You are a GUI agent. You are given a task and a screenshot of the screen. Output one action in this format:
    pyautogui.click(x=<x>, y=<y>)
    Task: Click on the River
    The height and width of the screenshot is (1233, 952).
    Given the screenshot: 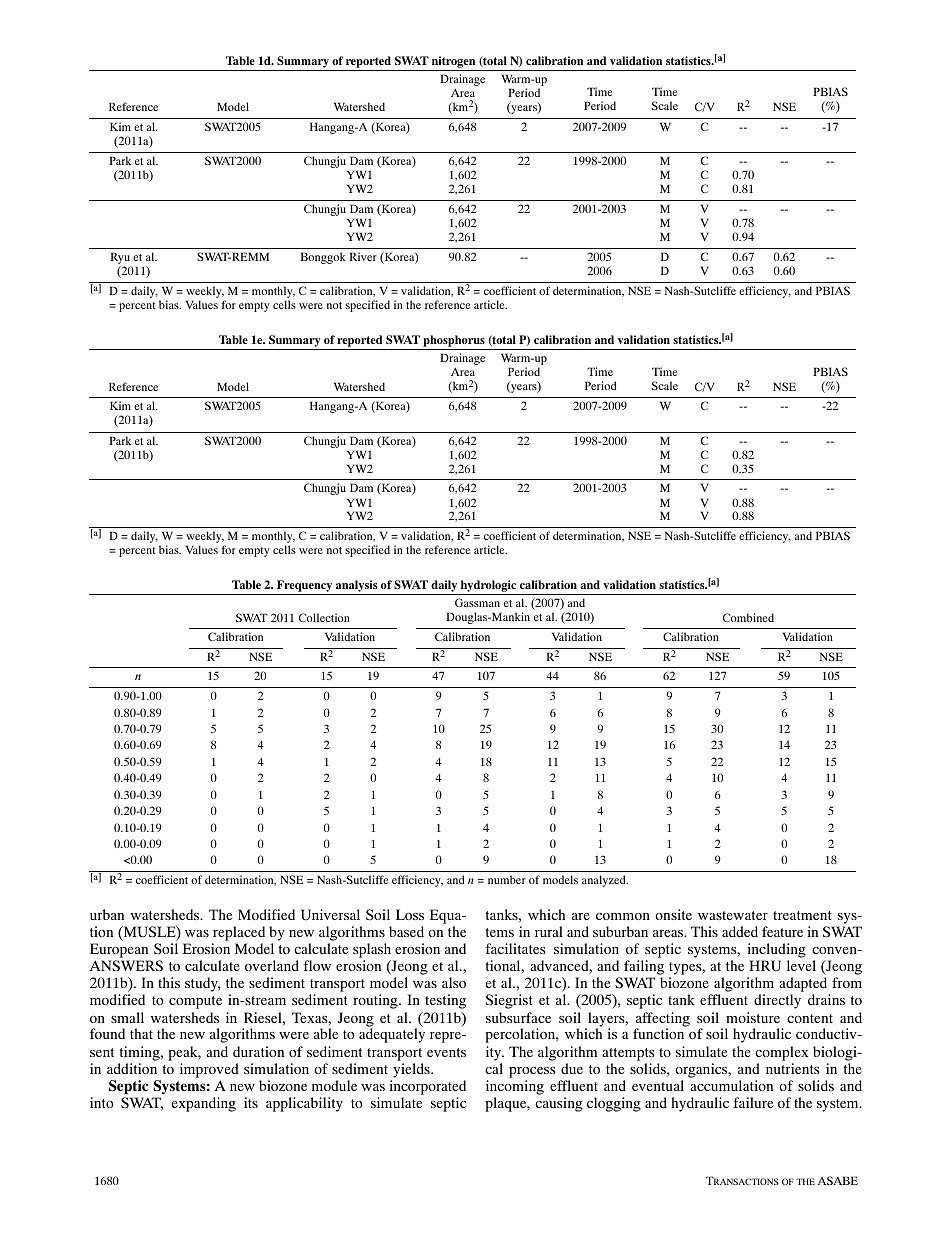 What is the action you would take?
    pyautogui.click(x=363, y=256)
